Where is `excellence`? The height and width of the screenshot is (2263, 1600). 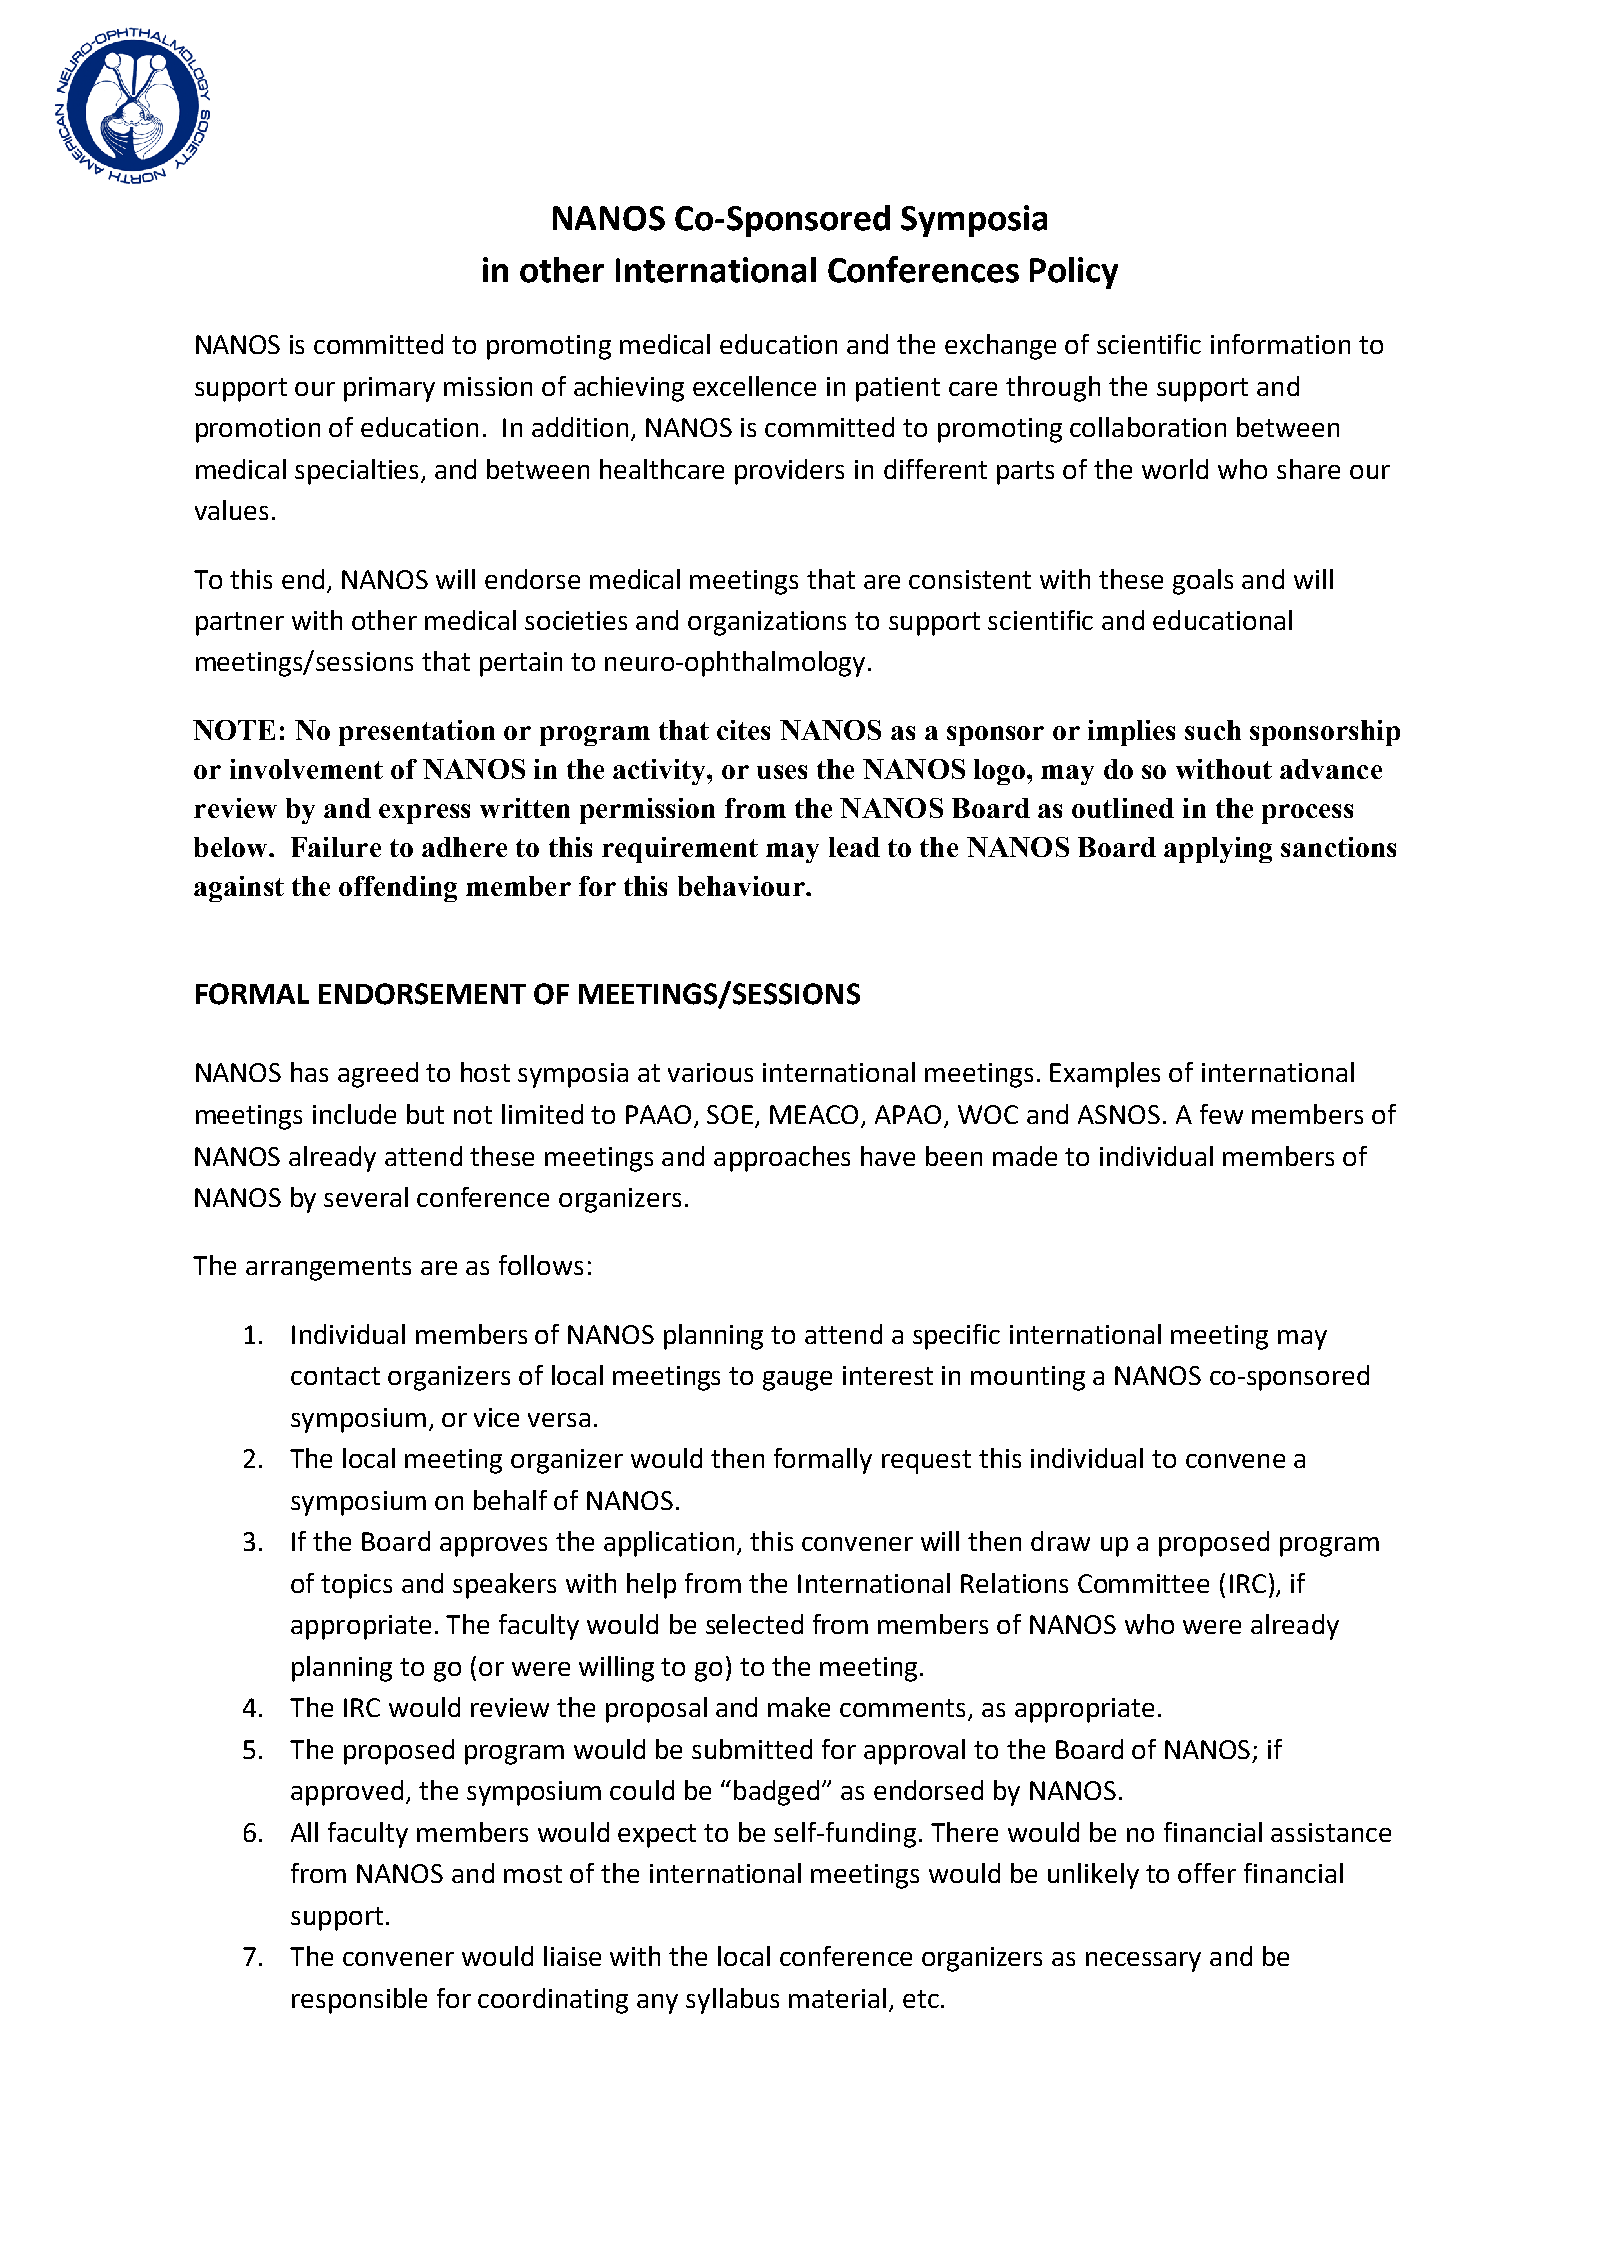
excellence is located at coordinates (754, 386).
